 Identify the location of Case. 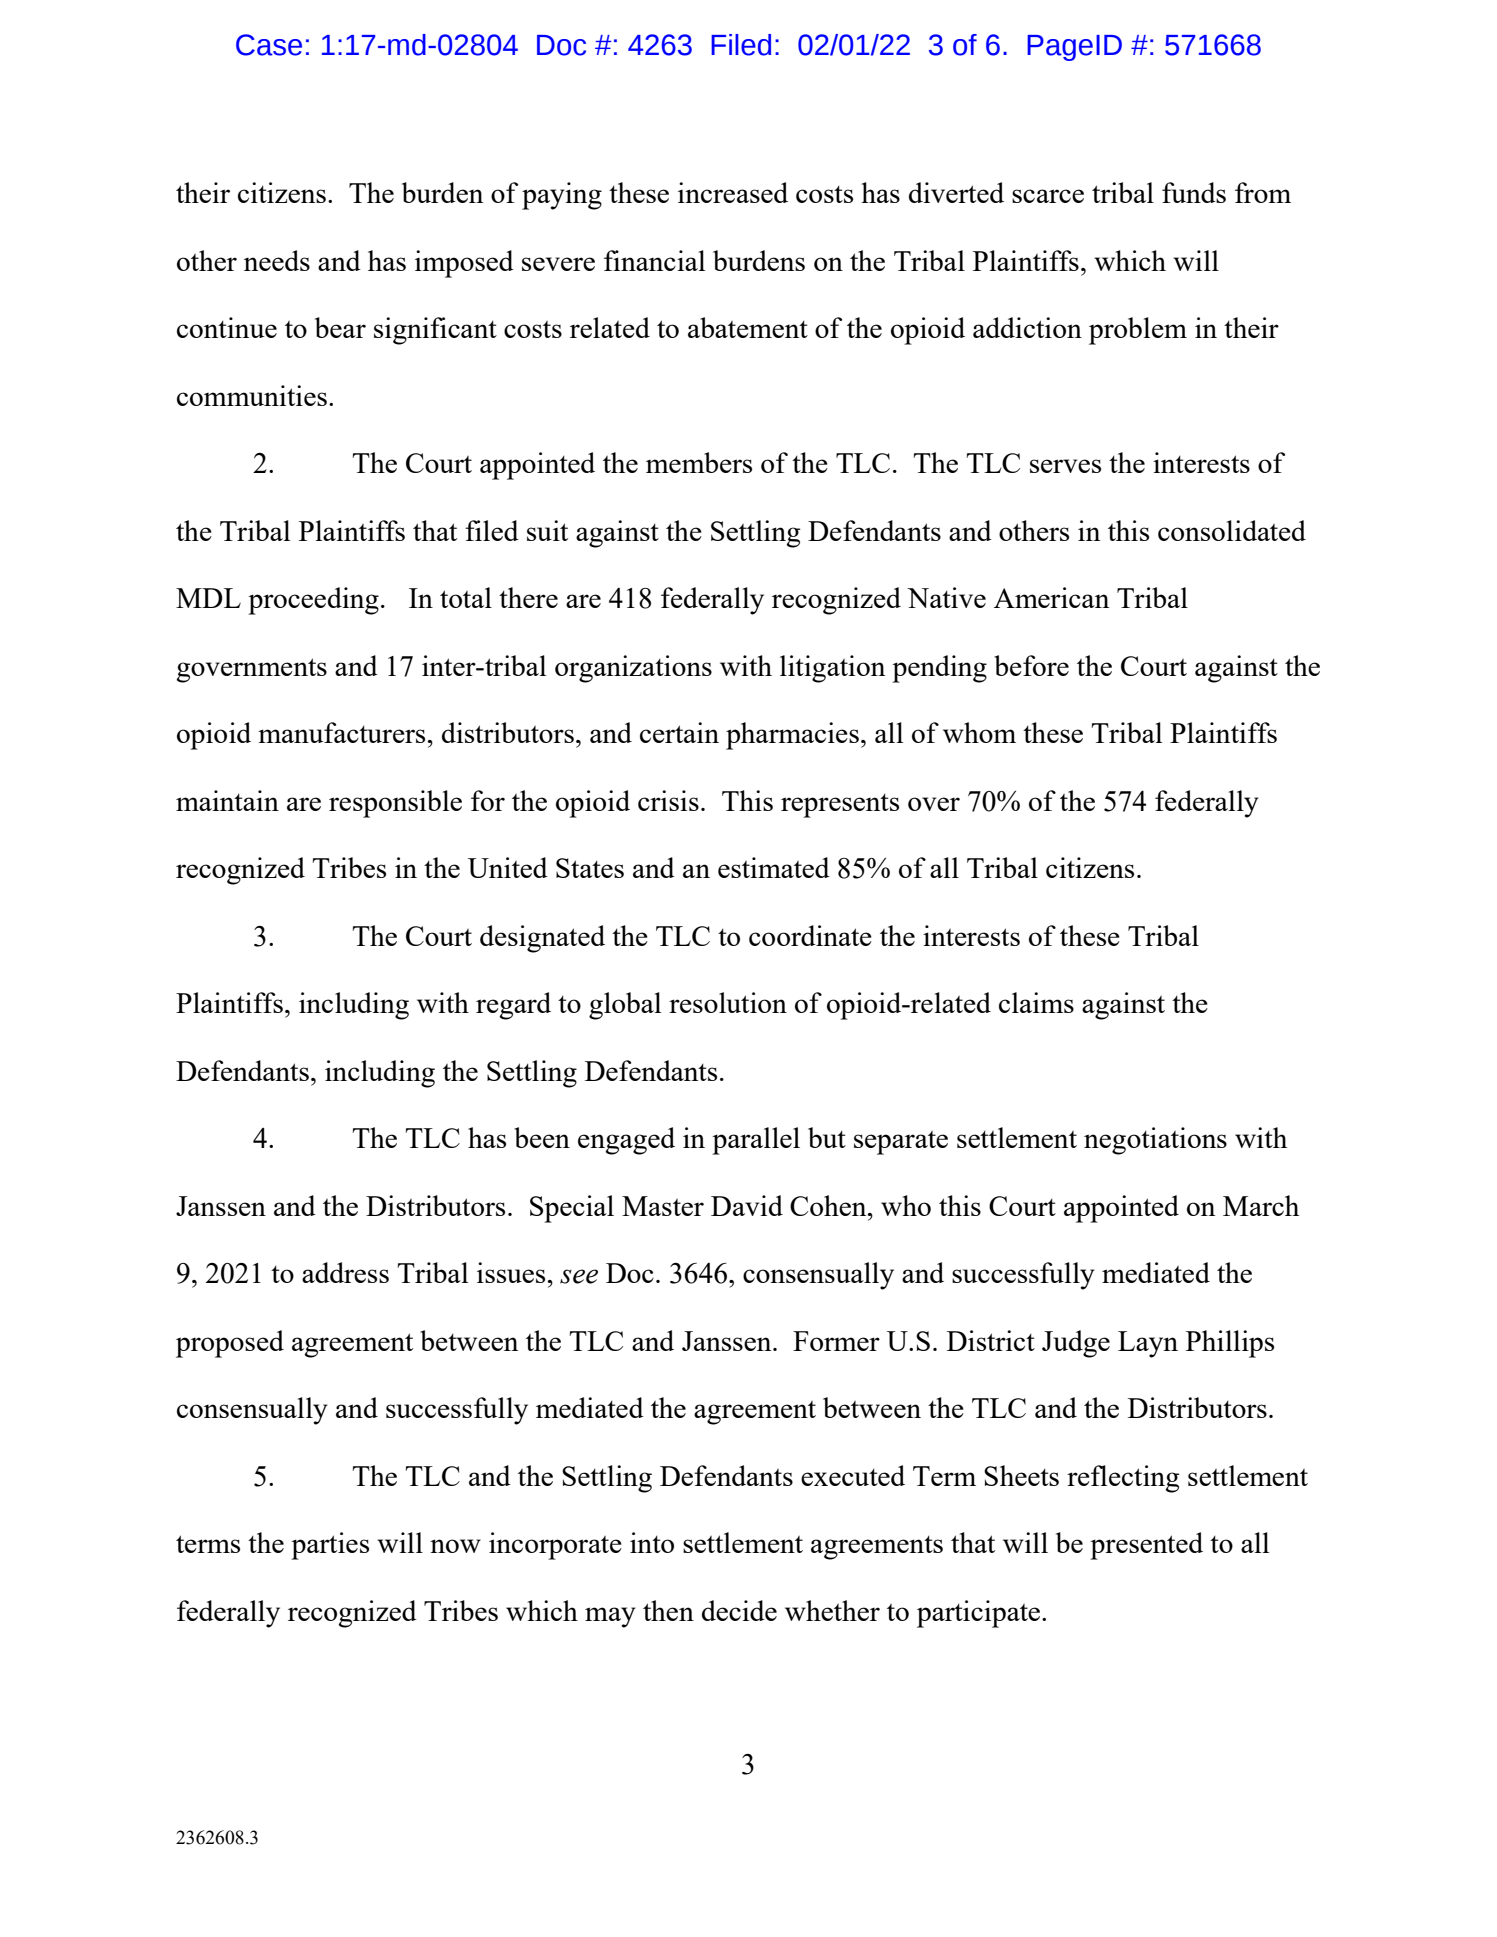
(269, 45).
